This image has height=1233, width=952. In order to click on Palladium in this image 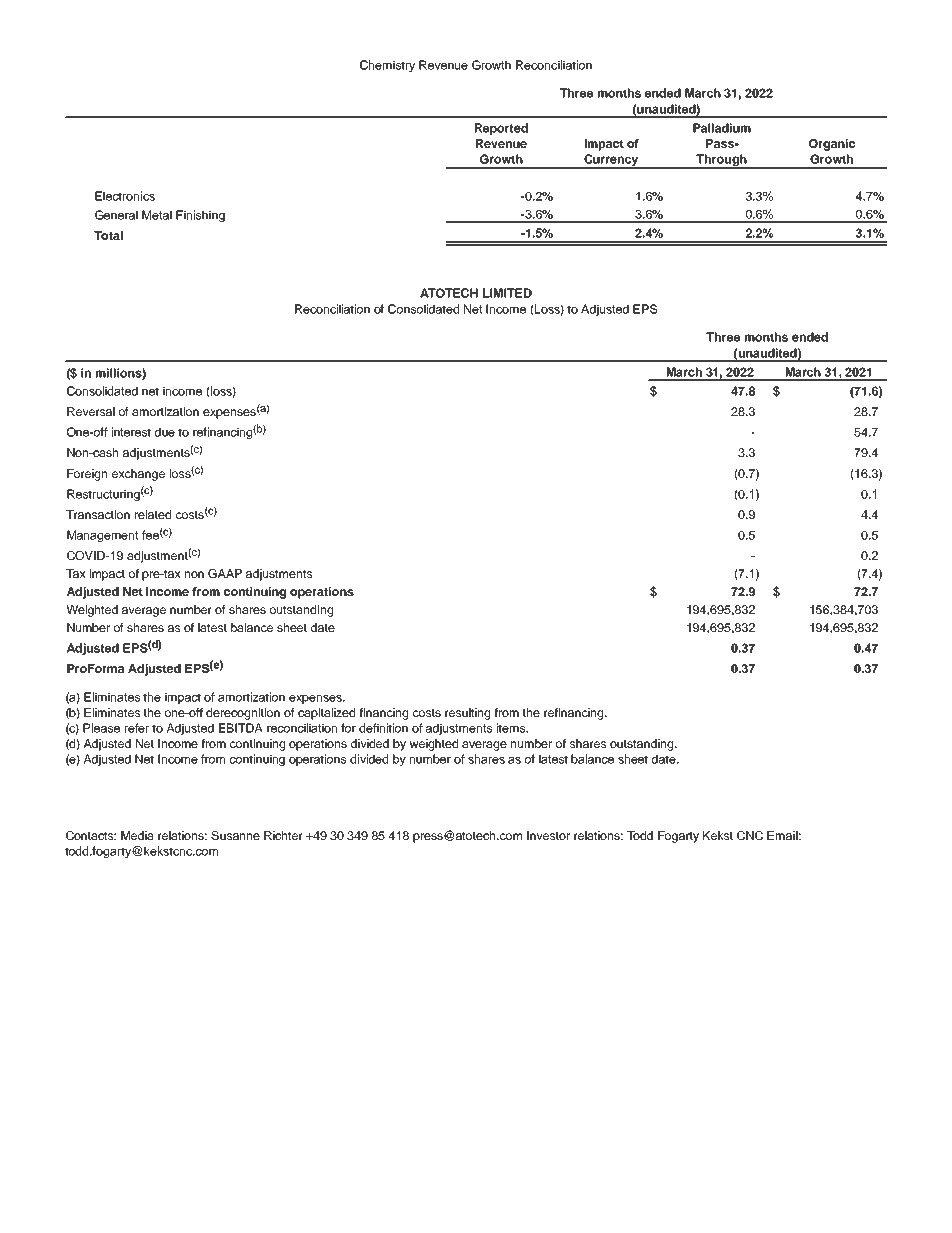, I will do `click(722, 128)`.
